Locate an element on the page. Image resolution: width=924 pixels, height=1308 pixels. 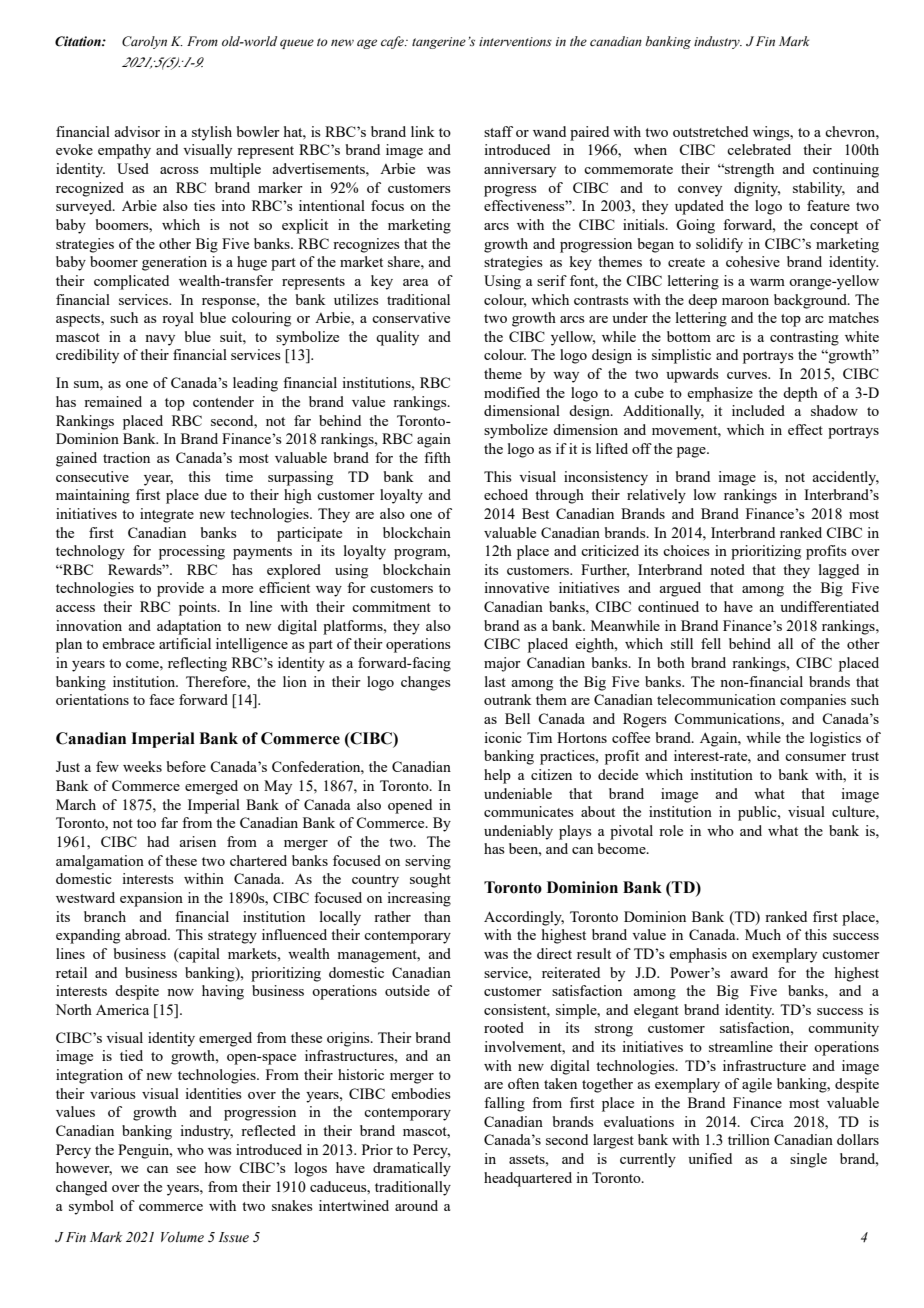
anniversary is located at coordinates (520, 170).
